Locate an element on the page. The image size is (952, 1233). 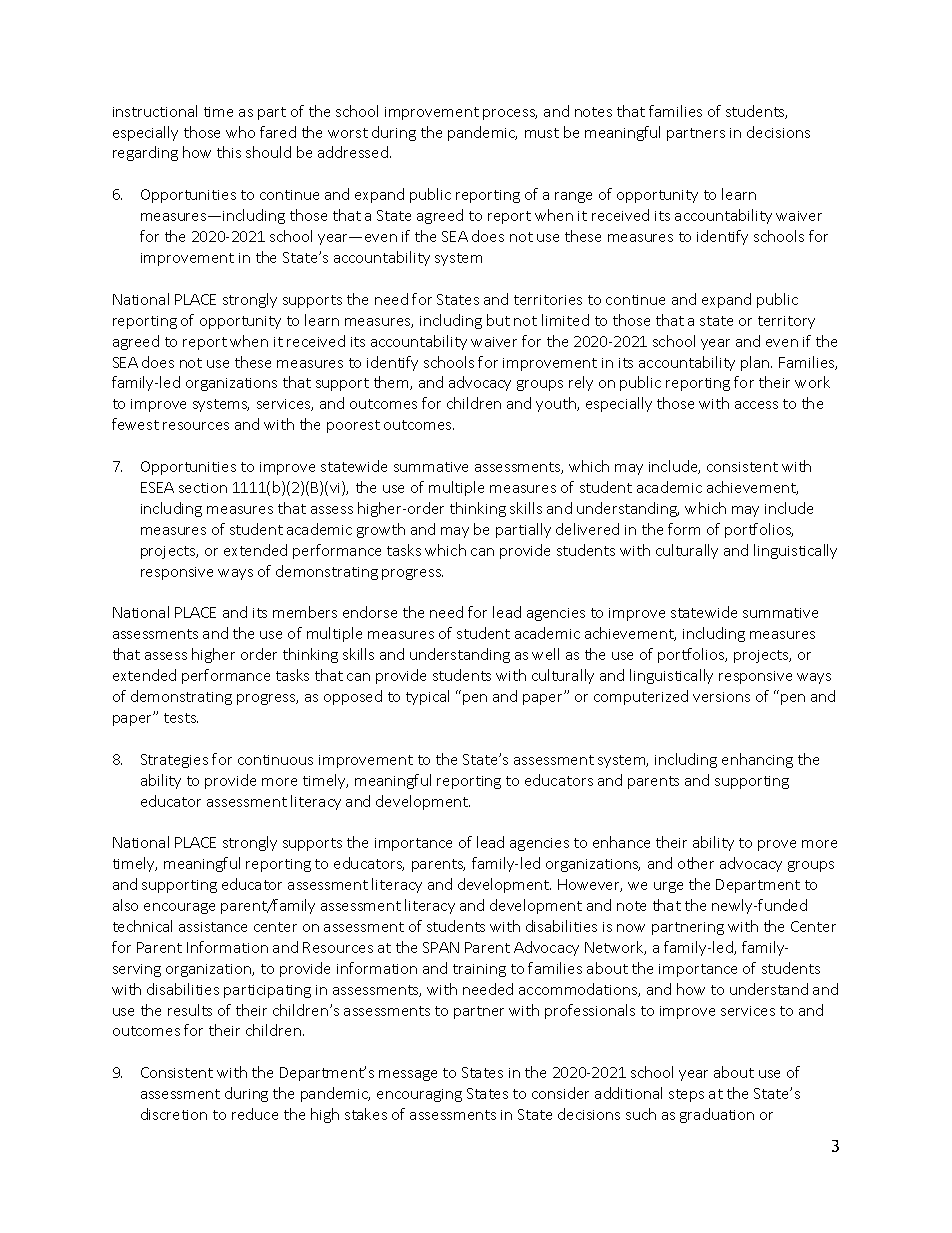
endorse is located at coordinates (370, 612).
